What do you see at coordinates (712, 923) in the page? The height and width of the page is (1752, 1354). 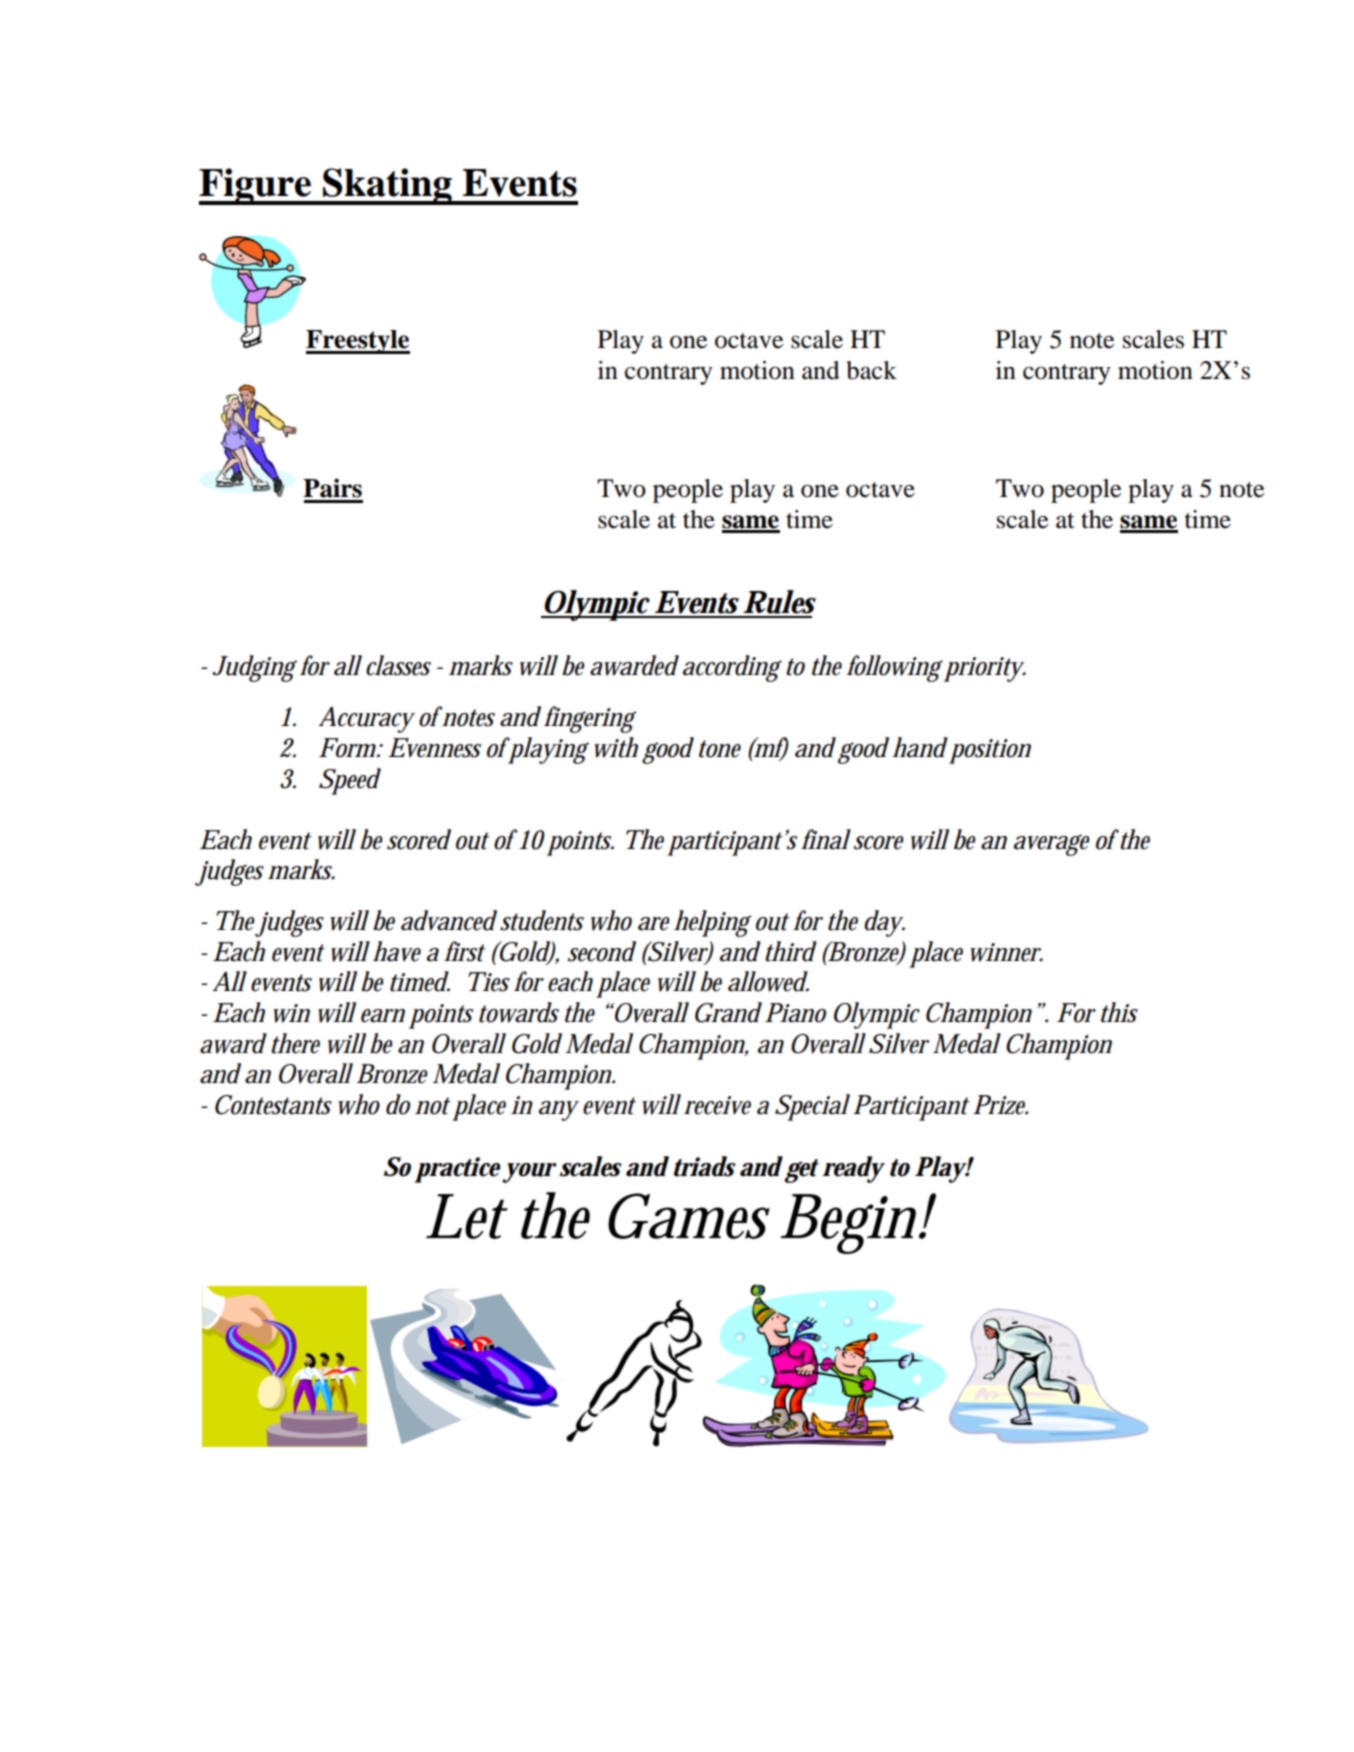 I see `helping` at bounding box center [712, 923].
